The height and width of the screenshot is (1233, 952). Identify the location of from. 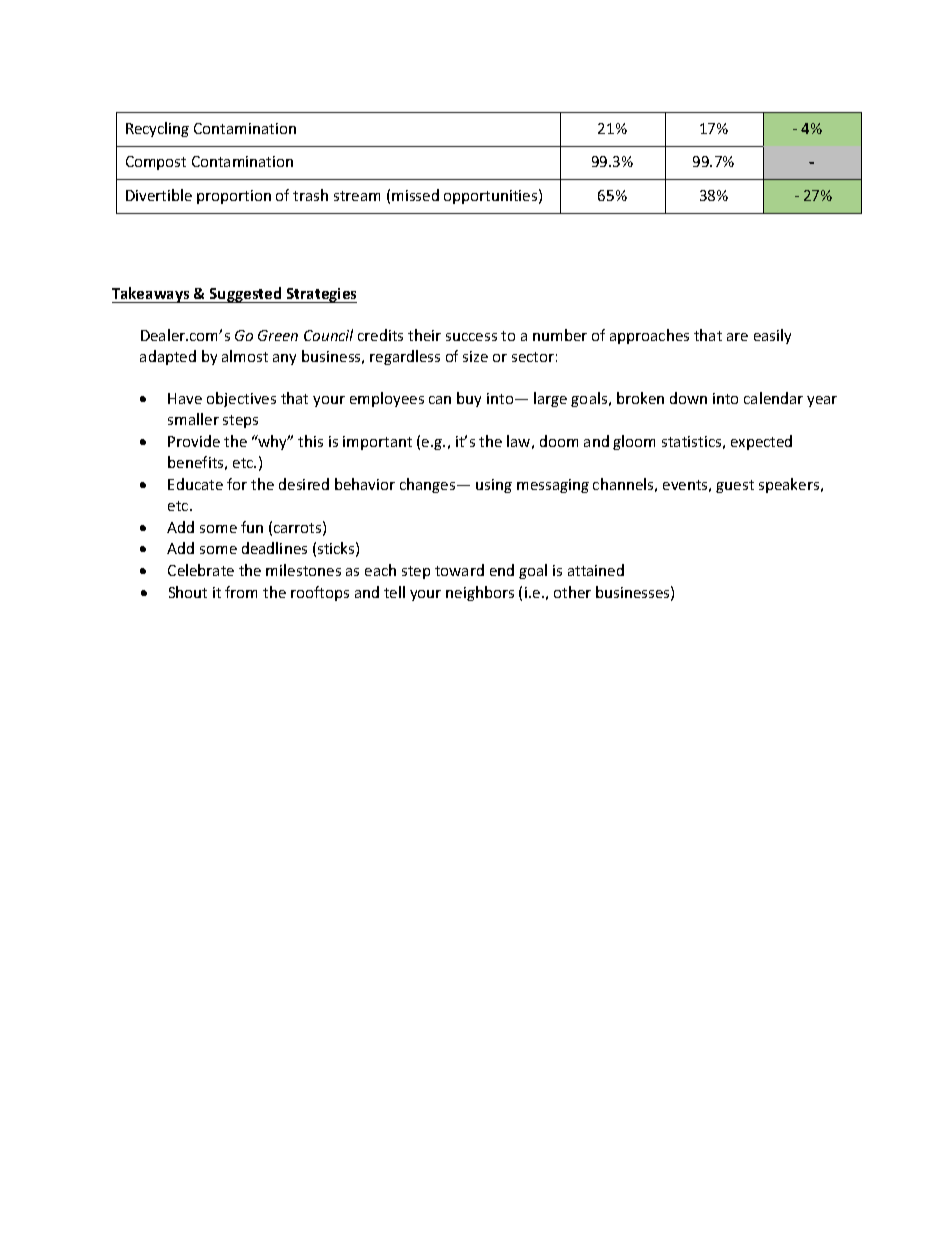
(241, 592).
